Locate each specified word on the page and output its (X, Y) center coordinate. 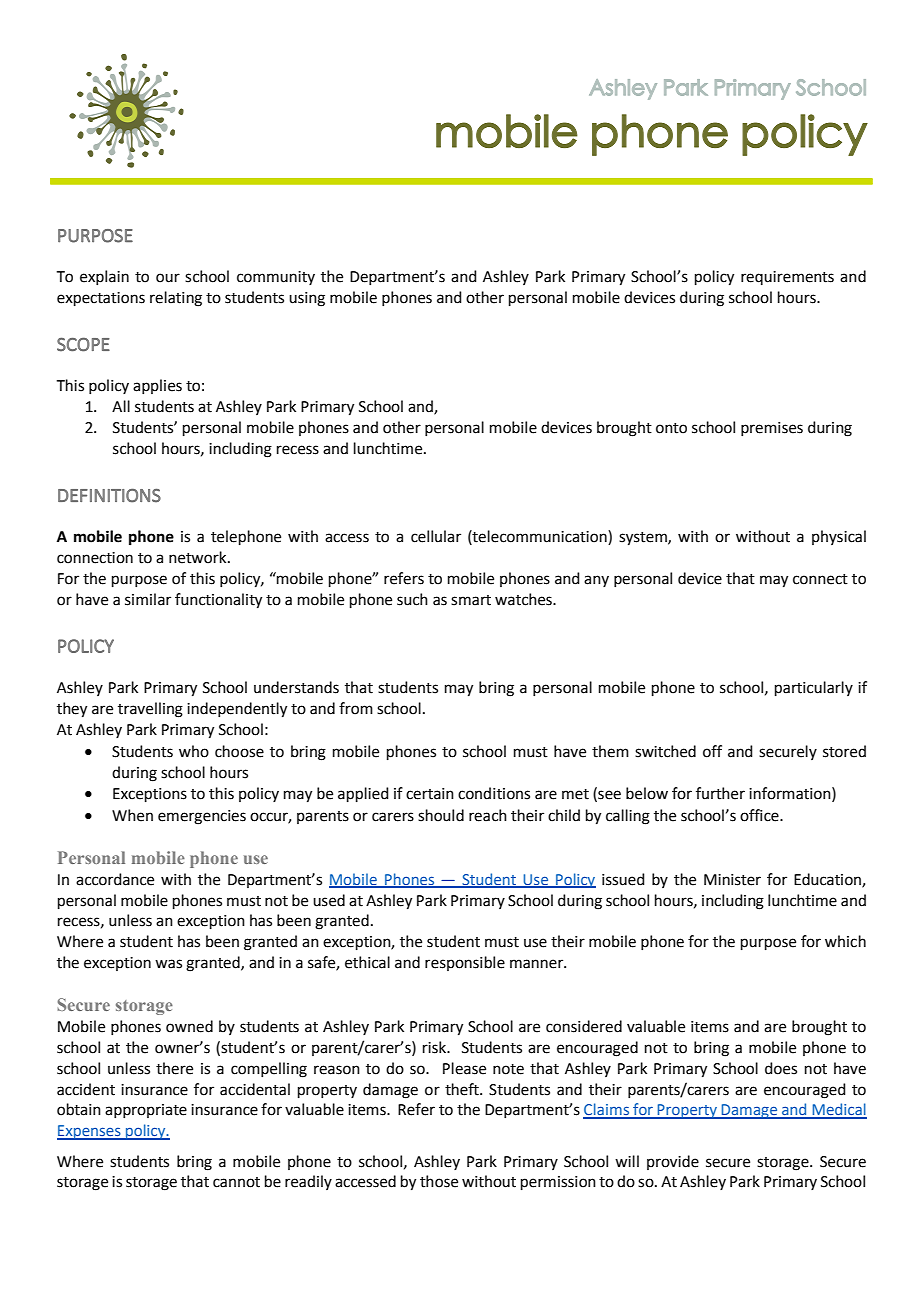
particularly (814, 688)
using (307, 299)
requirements (787, 278)
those (439, 1181)
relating (176, 299)
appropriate (146, 1111)
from (356, 708)
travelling (150, 710)
